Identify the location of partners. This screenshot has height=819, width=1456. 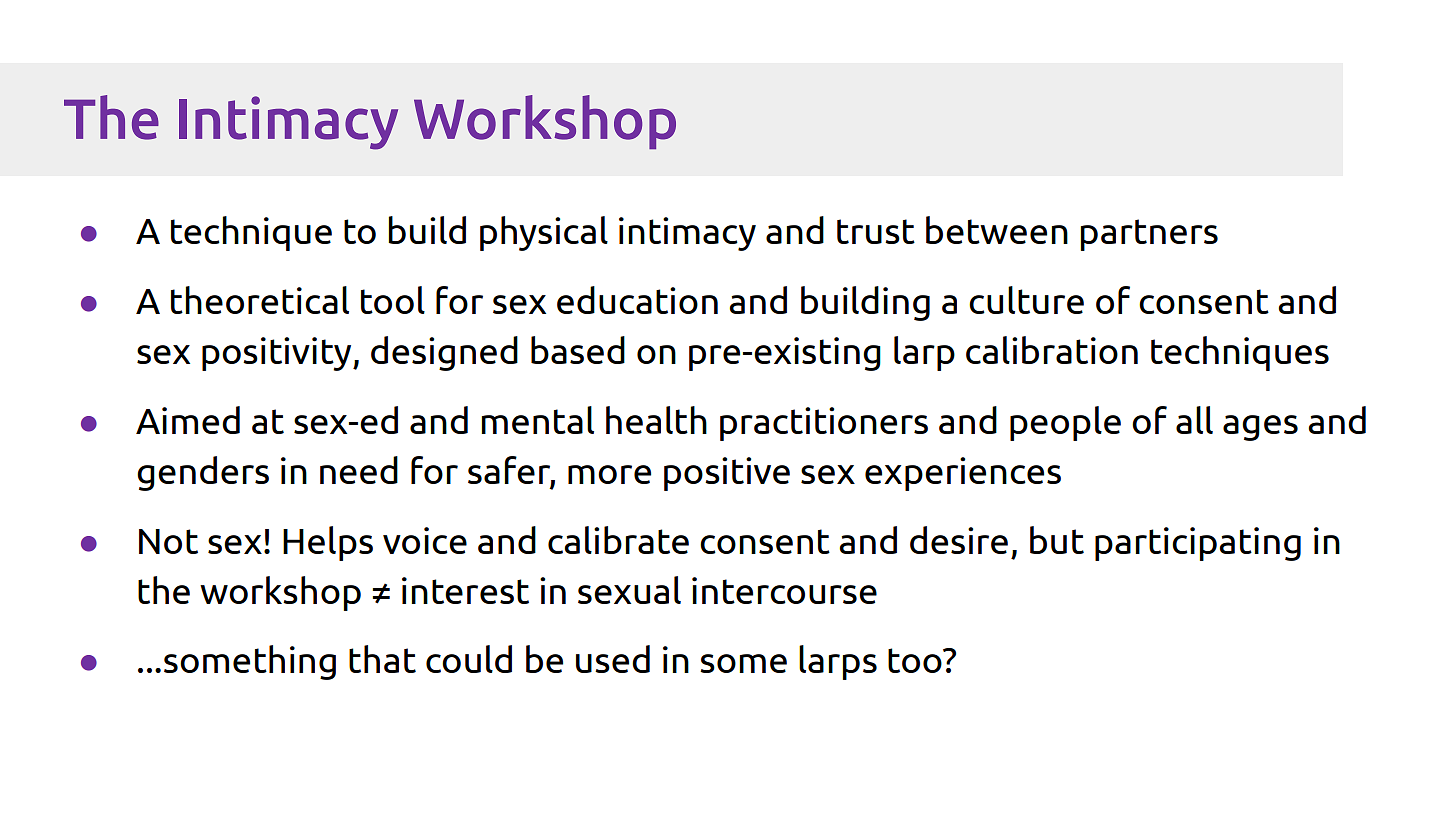
(1149, 235).
